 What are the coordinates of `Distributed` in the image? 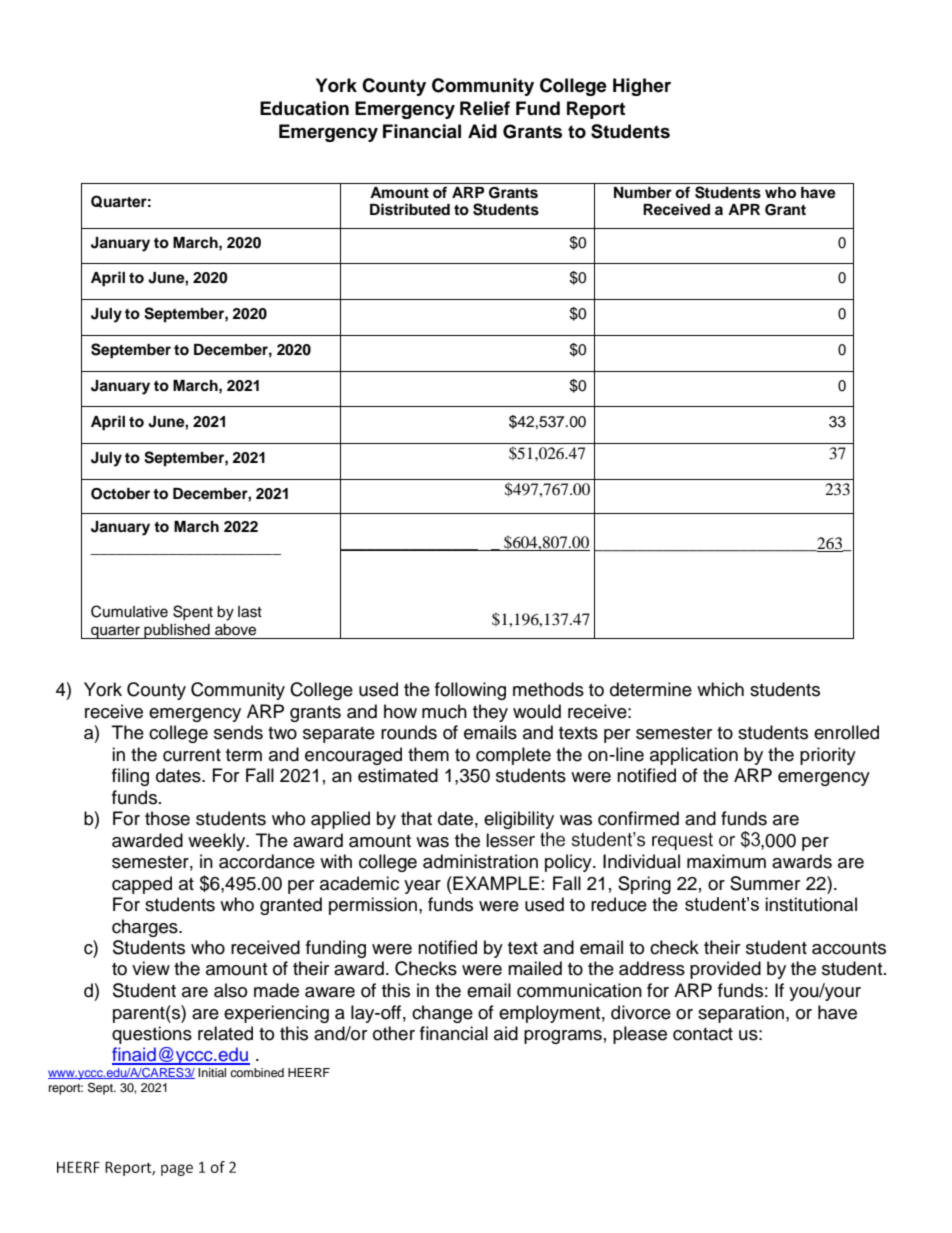 It's located at (410, 209).
